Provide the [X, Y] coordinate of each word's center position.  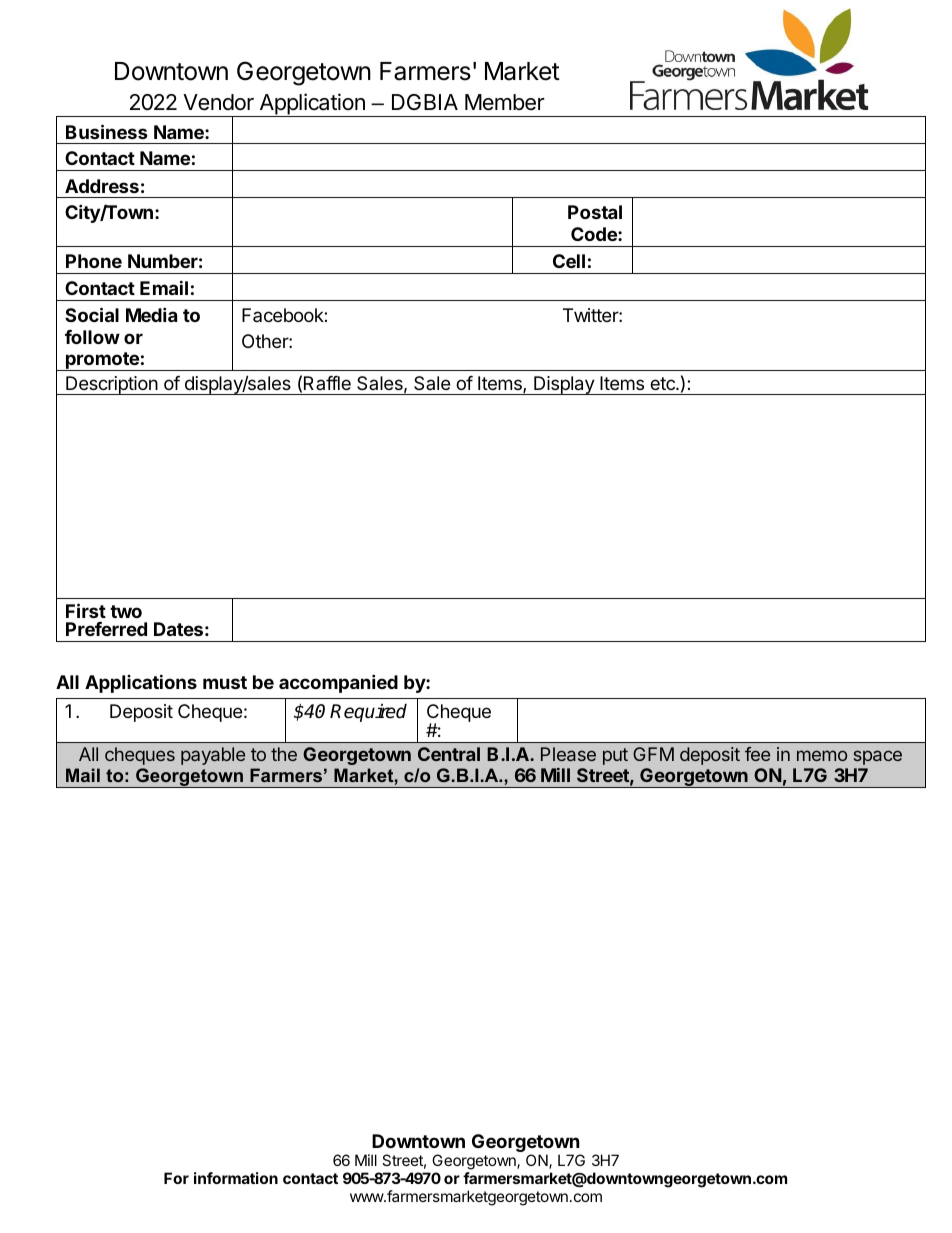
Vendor [218, 102]
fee [757, 754]
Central [449, 754]
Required [368, 712]
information [236, 1178]
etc [663, 383]
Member [505, 102]
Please [568, 754]
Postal [595, 212]
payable [213, 756]
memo [822, 755]
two [126, 611]
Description [111, 385]
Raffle [327, 383]
